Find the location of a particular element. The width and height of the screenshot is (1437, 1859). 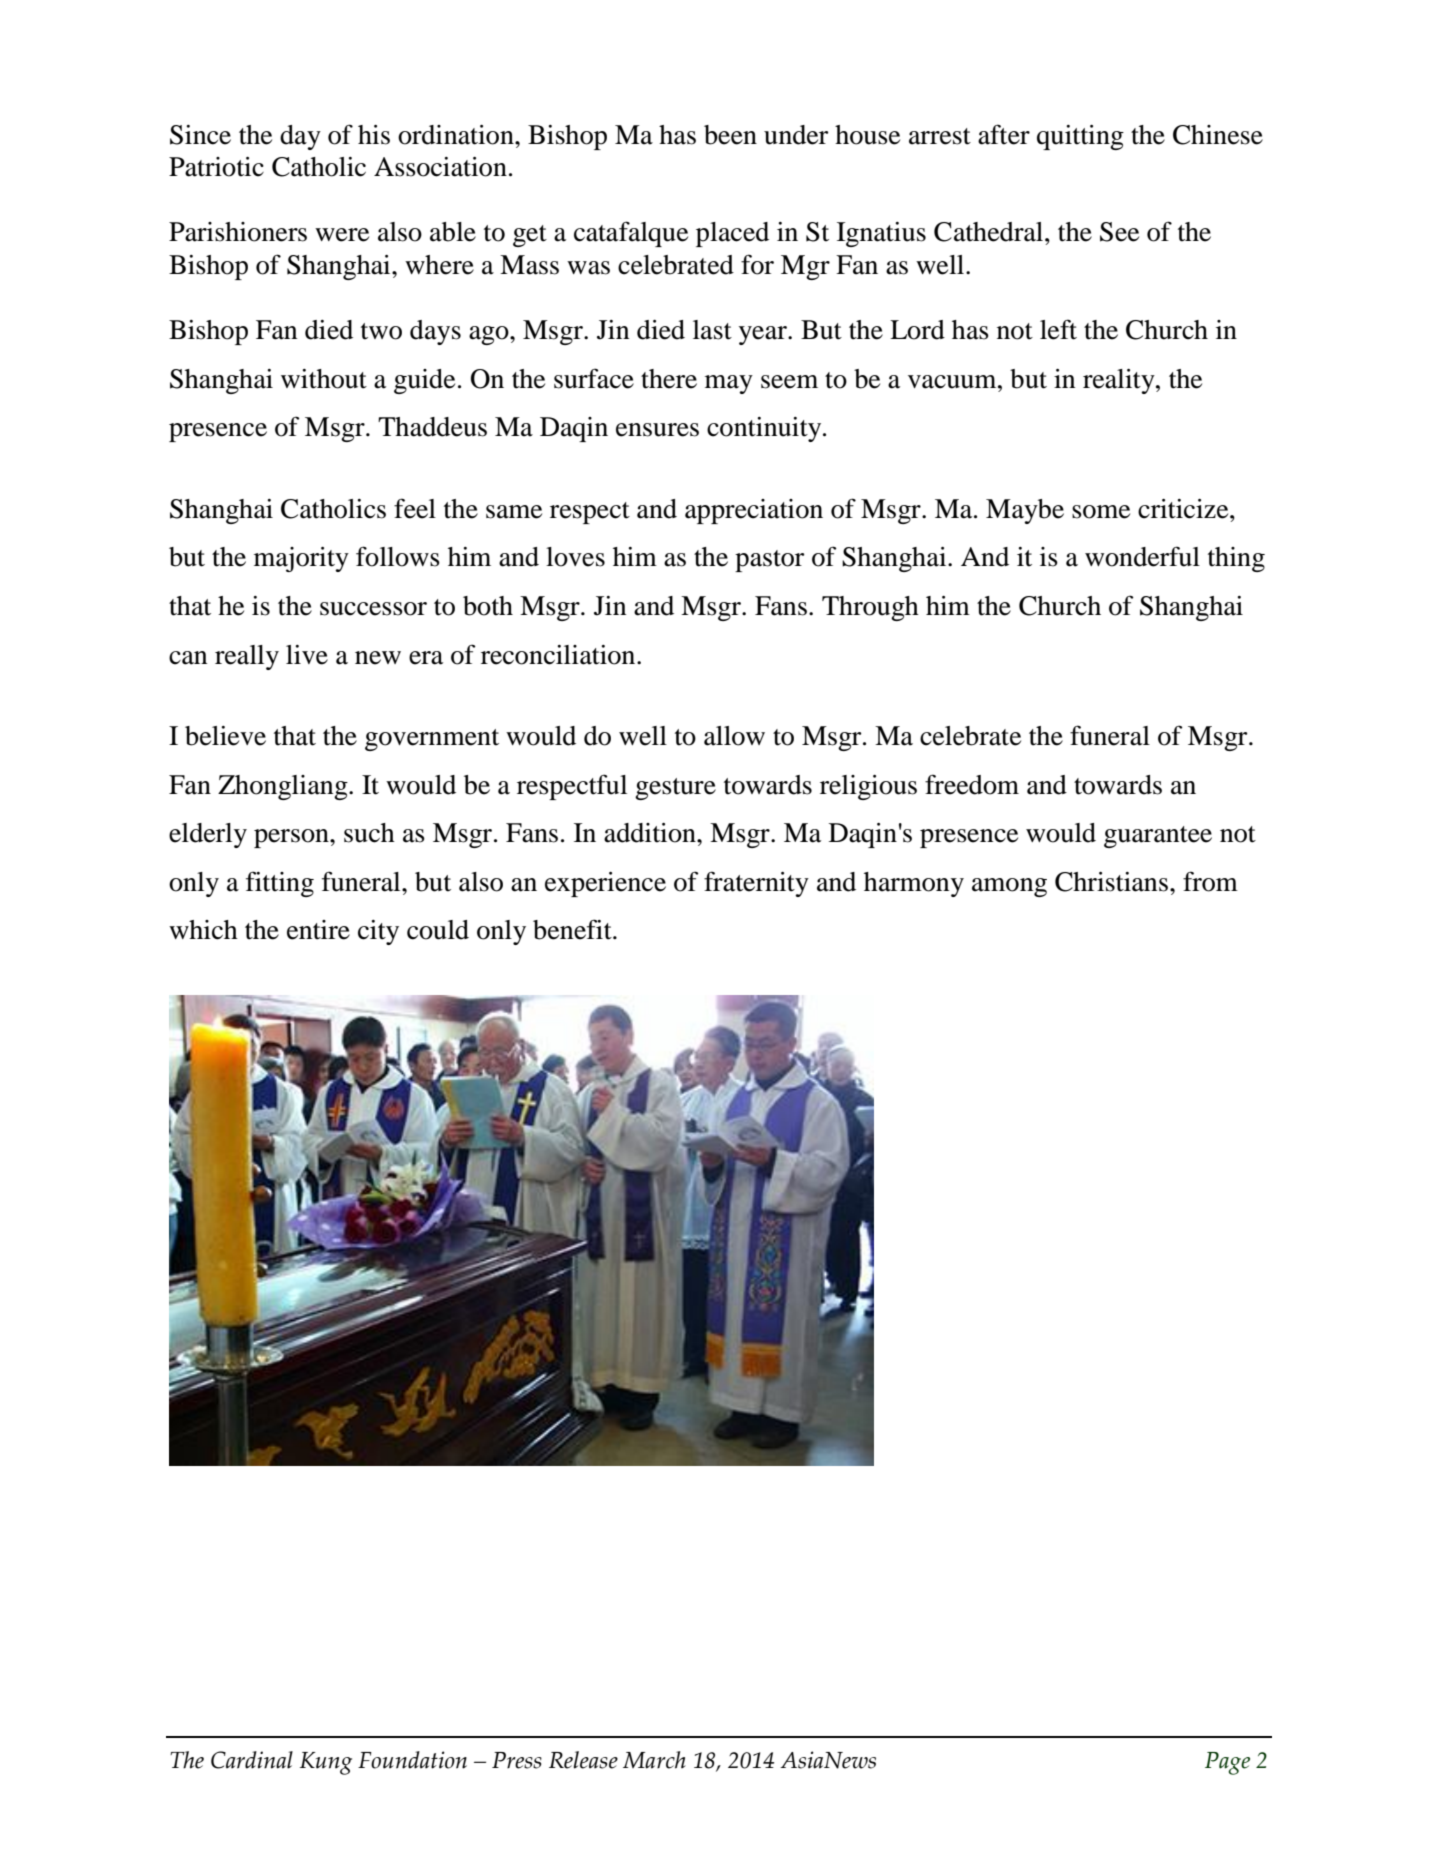

fraternity is located at coordinates (756, 884).
